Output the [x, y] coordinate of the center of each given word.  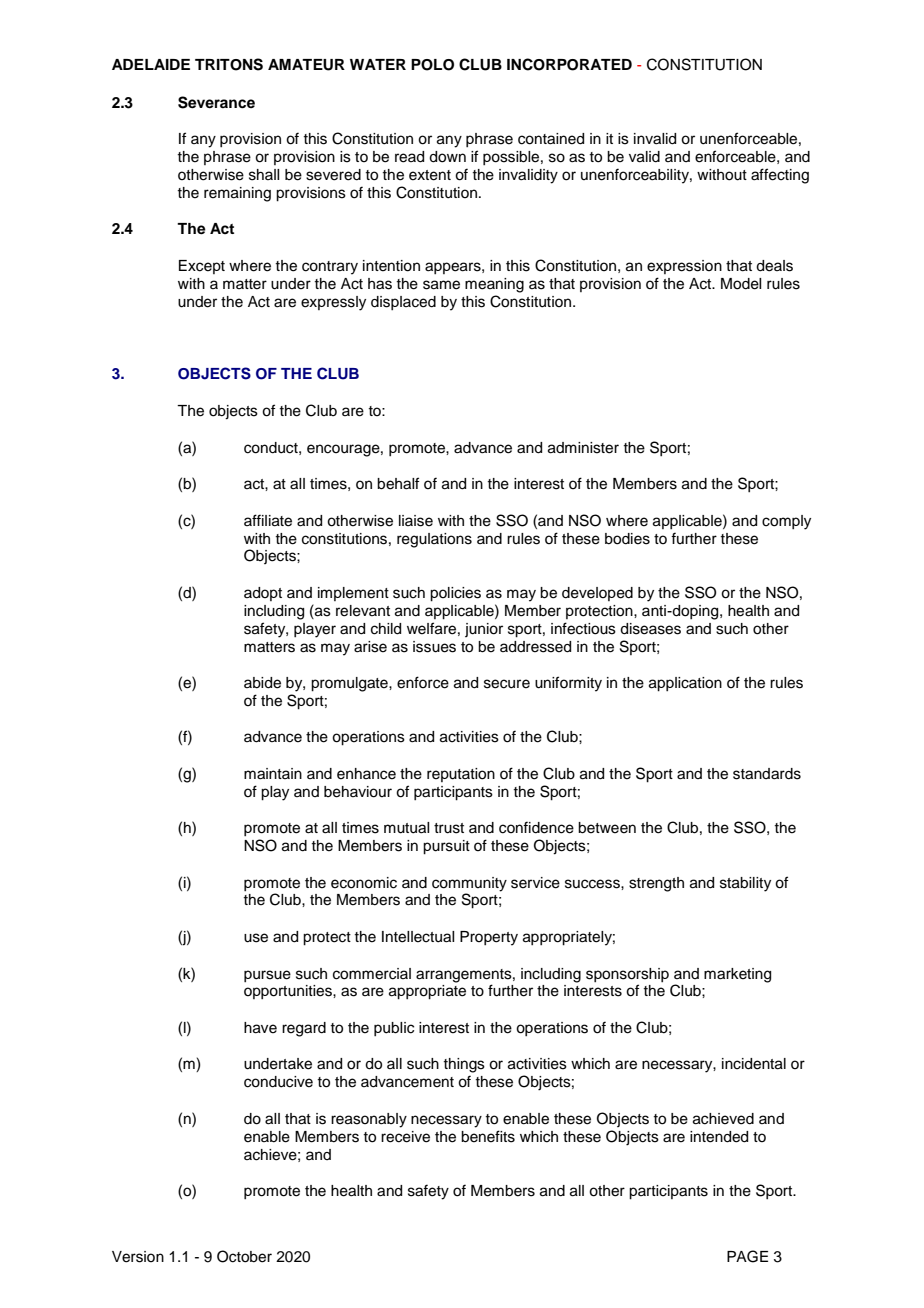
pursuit [446, 847]
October [244, 1256]
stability [745, 884]
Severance [216, 102]
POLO [432, 65]
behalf [398, 483]
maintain [273, 774]
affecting [780, 176]
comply [786, 522]
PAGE [747, 1256]
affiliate [268, 520]
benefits [488, 1136]
